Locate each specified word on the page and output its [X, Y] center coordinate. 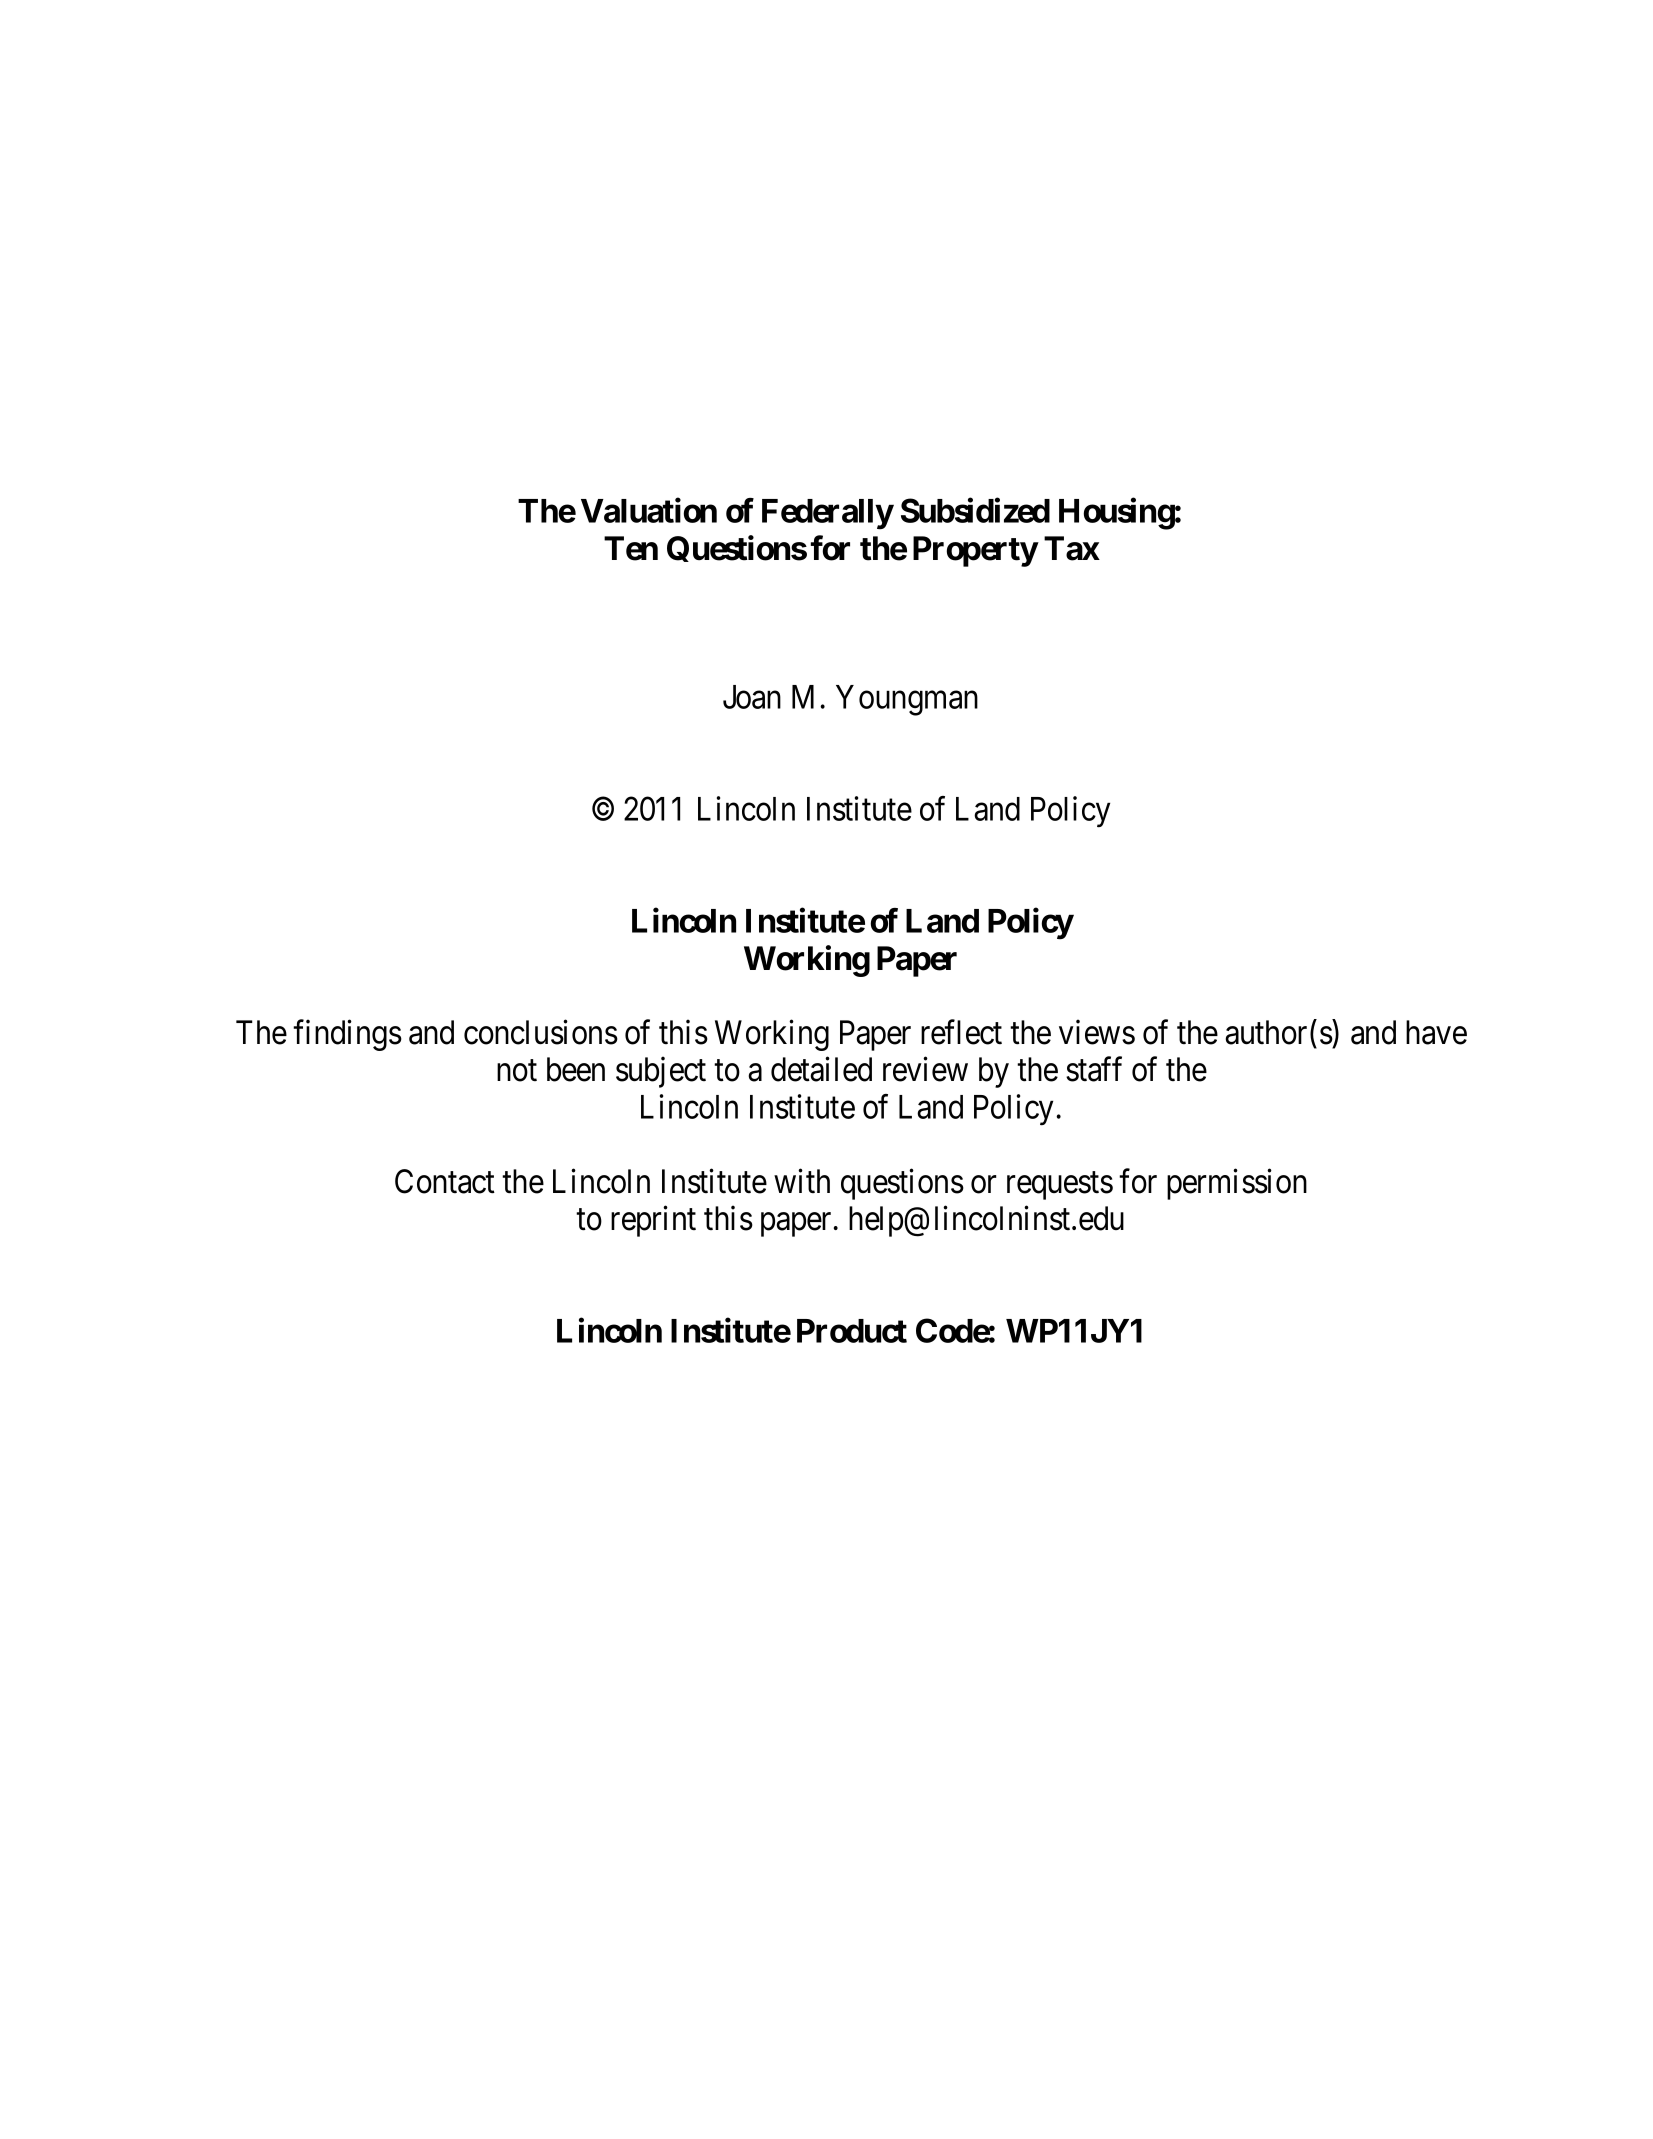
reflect [961, 1032]
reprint [653, 1221]
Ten [631, 548]
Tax [1072, 548]
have [1436, 1032]
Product [852, 1331]
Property [975, 551]
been [576, 1069]
